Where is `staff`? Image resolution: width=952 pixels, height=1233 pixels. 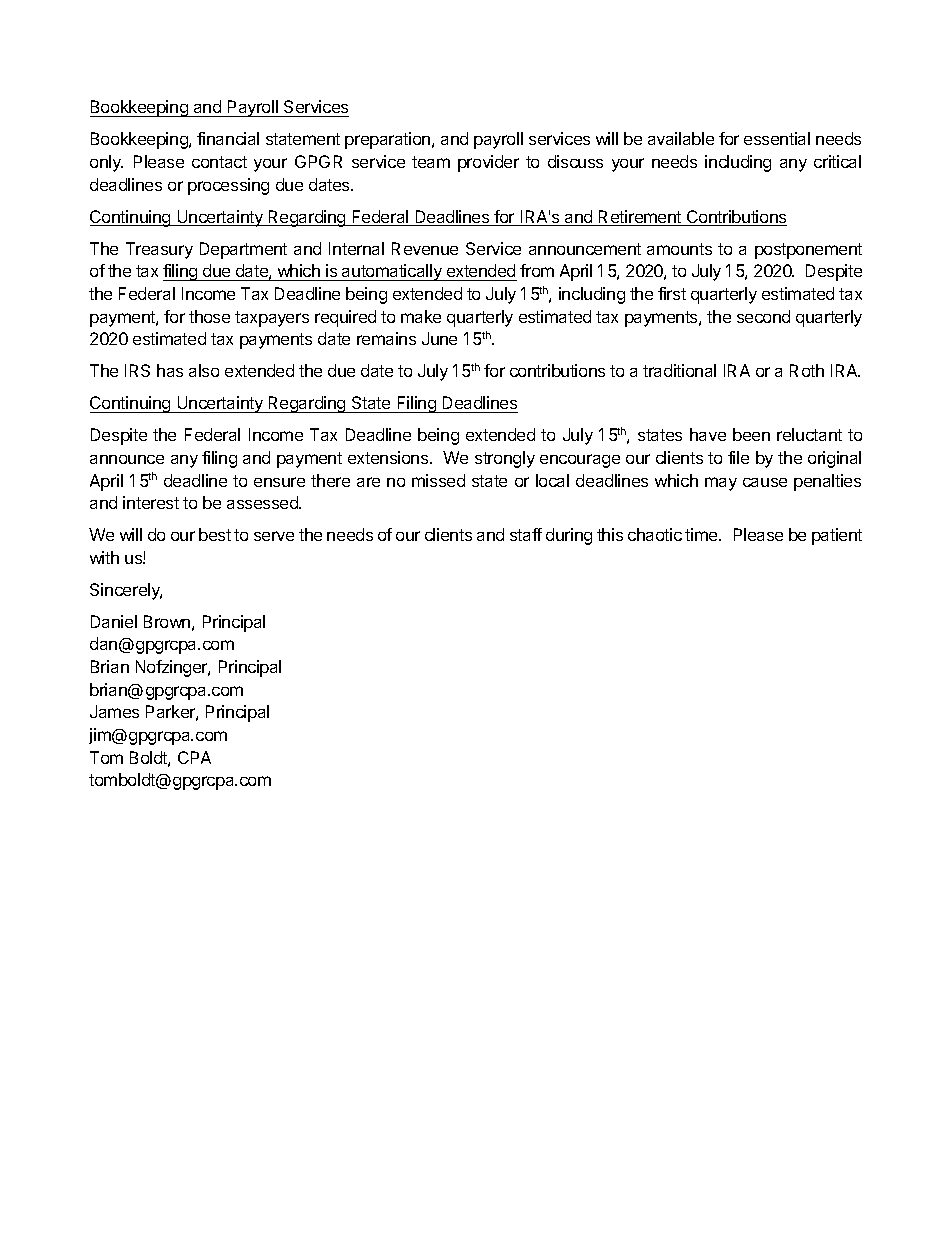 staff is located at coordinates (526, 534).
